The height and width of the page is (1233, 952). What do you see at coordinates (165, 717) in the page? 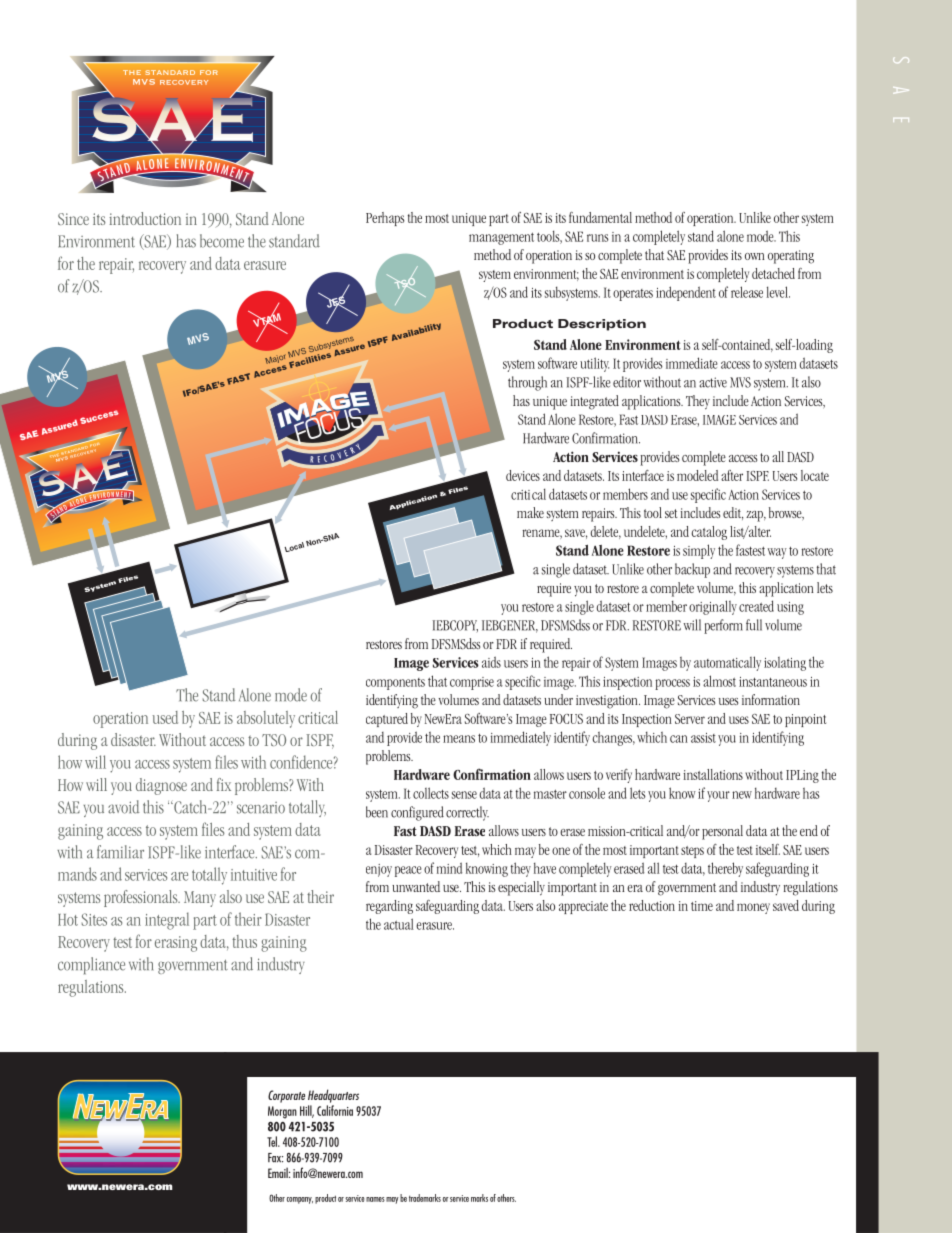
I see `used` at bounding box center [165, 717].
